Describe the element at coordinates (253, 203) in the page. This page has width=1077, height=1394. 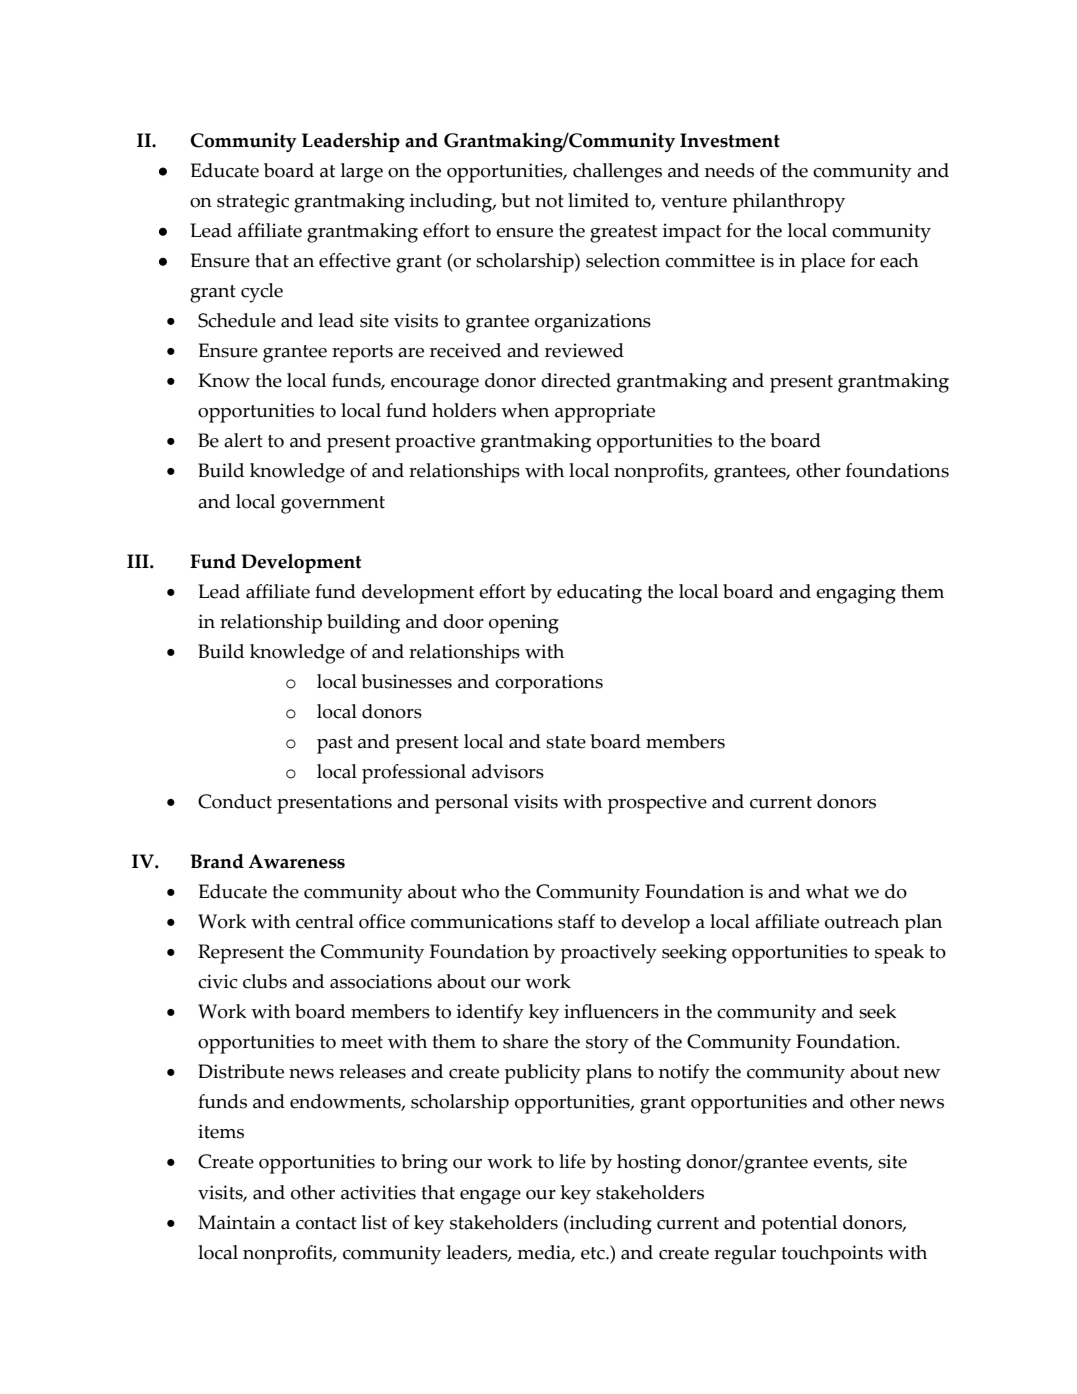
I see `strategic` at that location.
